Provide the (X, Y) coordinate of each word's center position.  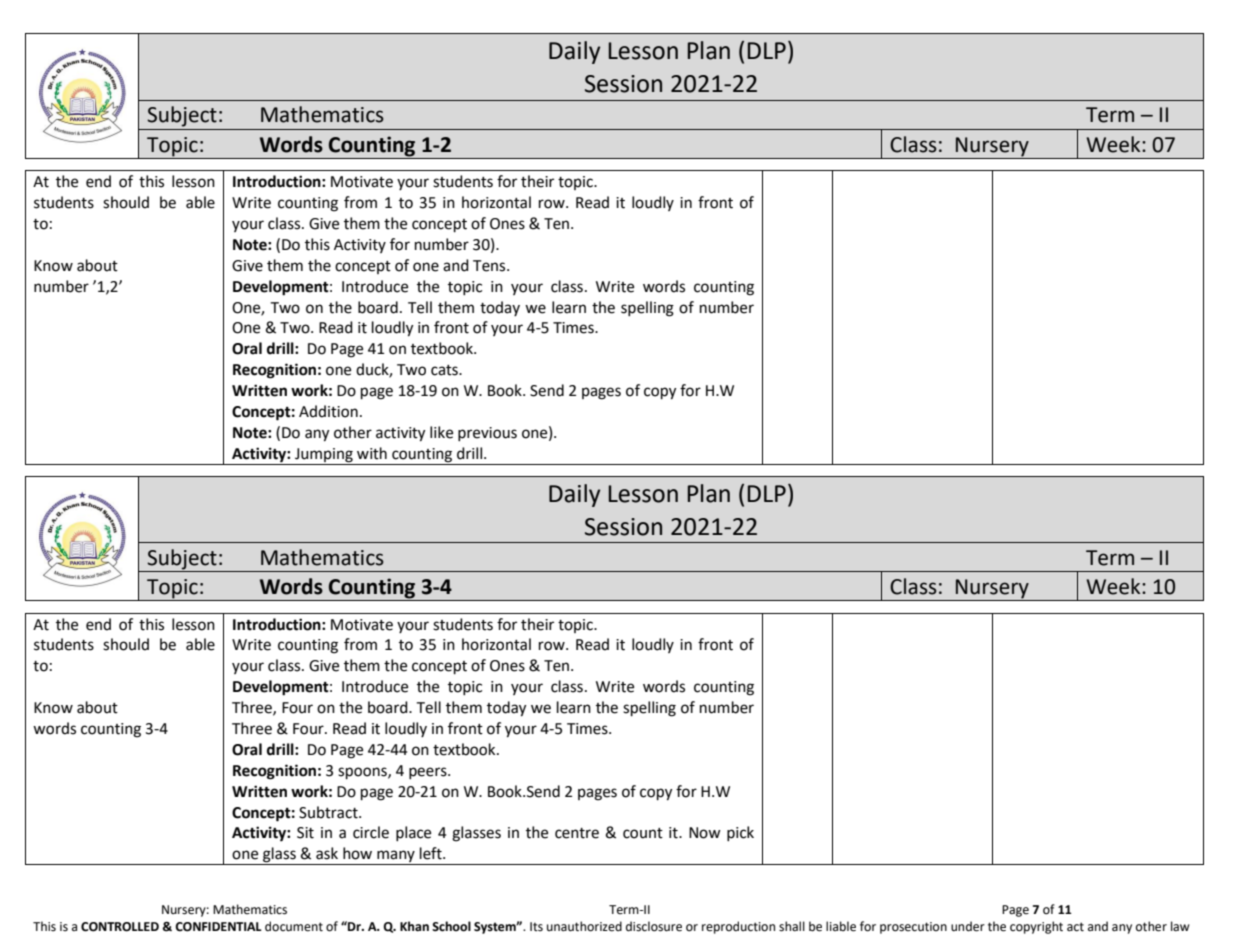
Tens (490, 266)
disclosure (654, 926)
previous (487, 434)
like (441, 432)
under (968, 926)
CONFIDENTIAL (218, 927)
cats (445, 370)
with (372, 453)
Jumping (324, 455)
